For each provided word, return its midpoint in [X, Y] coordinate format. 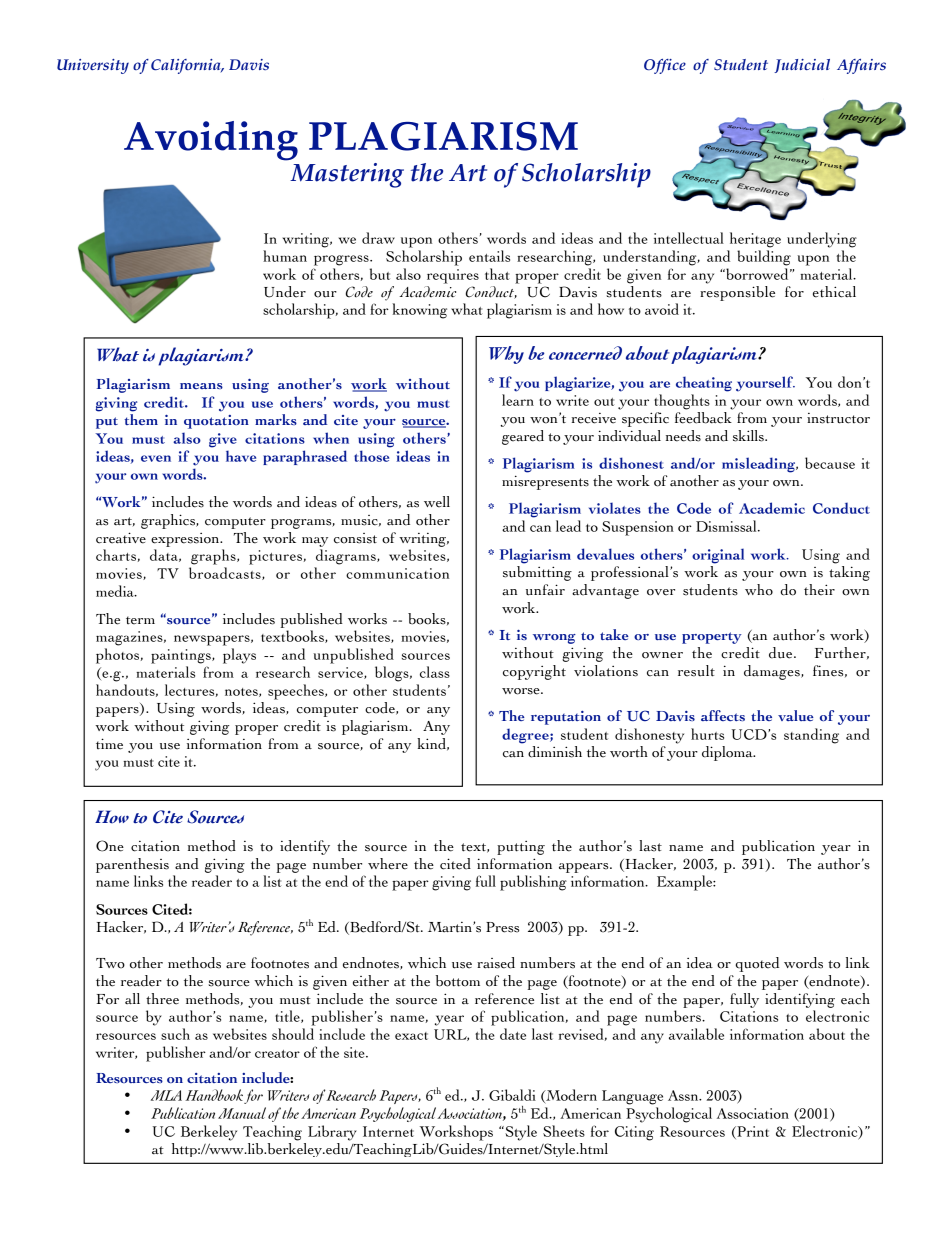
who [759, 590]
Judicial [802, 66]
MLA [166, 1095]
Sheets [564, 1131]
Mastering [347, 175]
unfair [545, 590]
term [140, 620]
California [187, 66]
